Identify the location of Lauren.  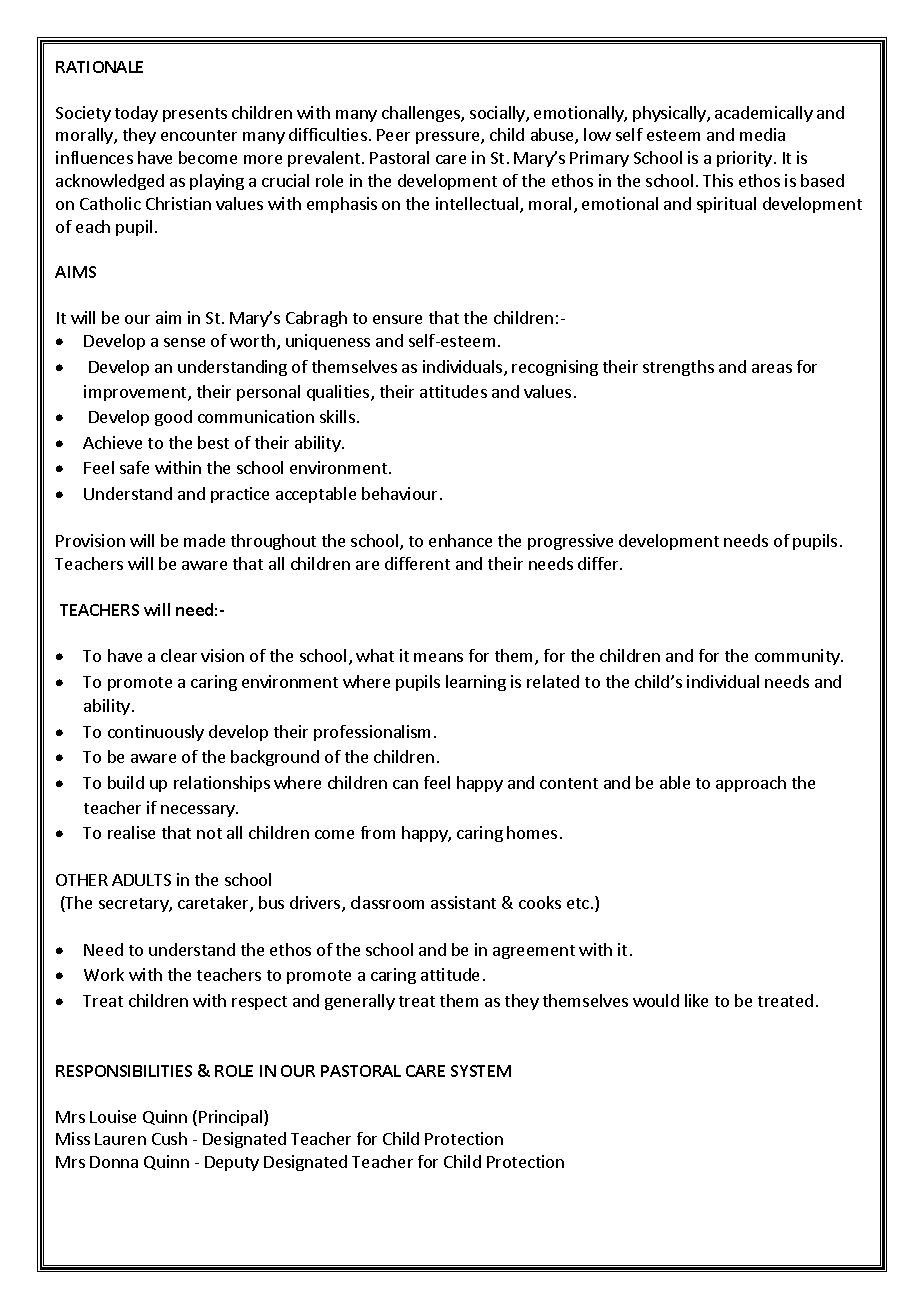
(120, 1139).
